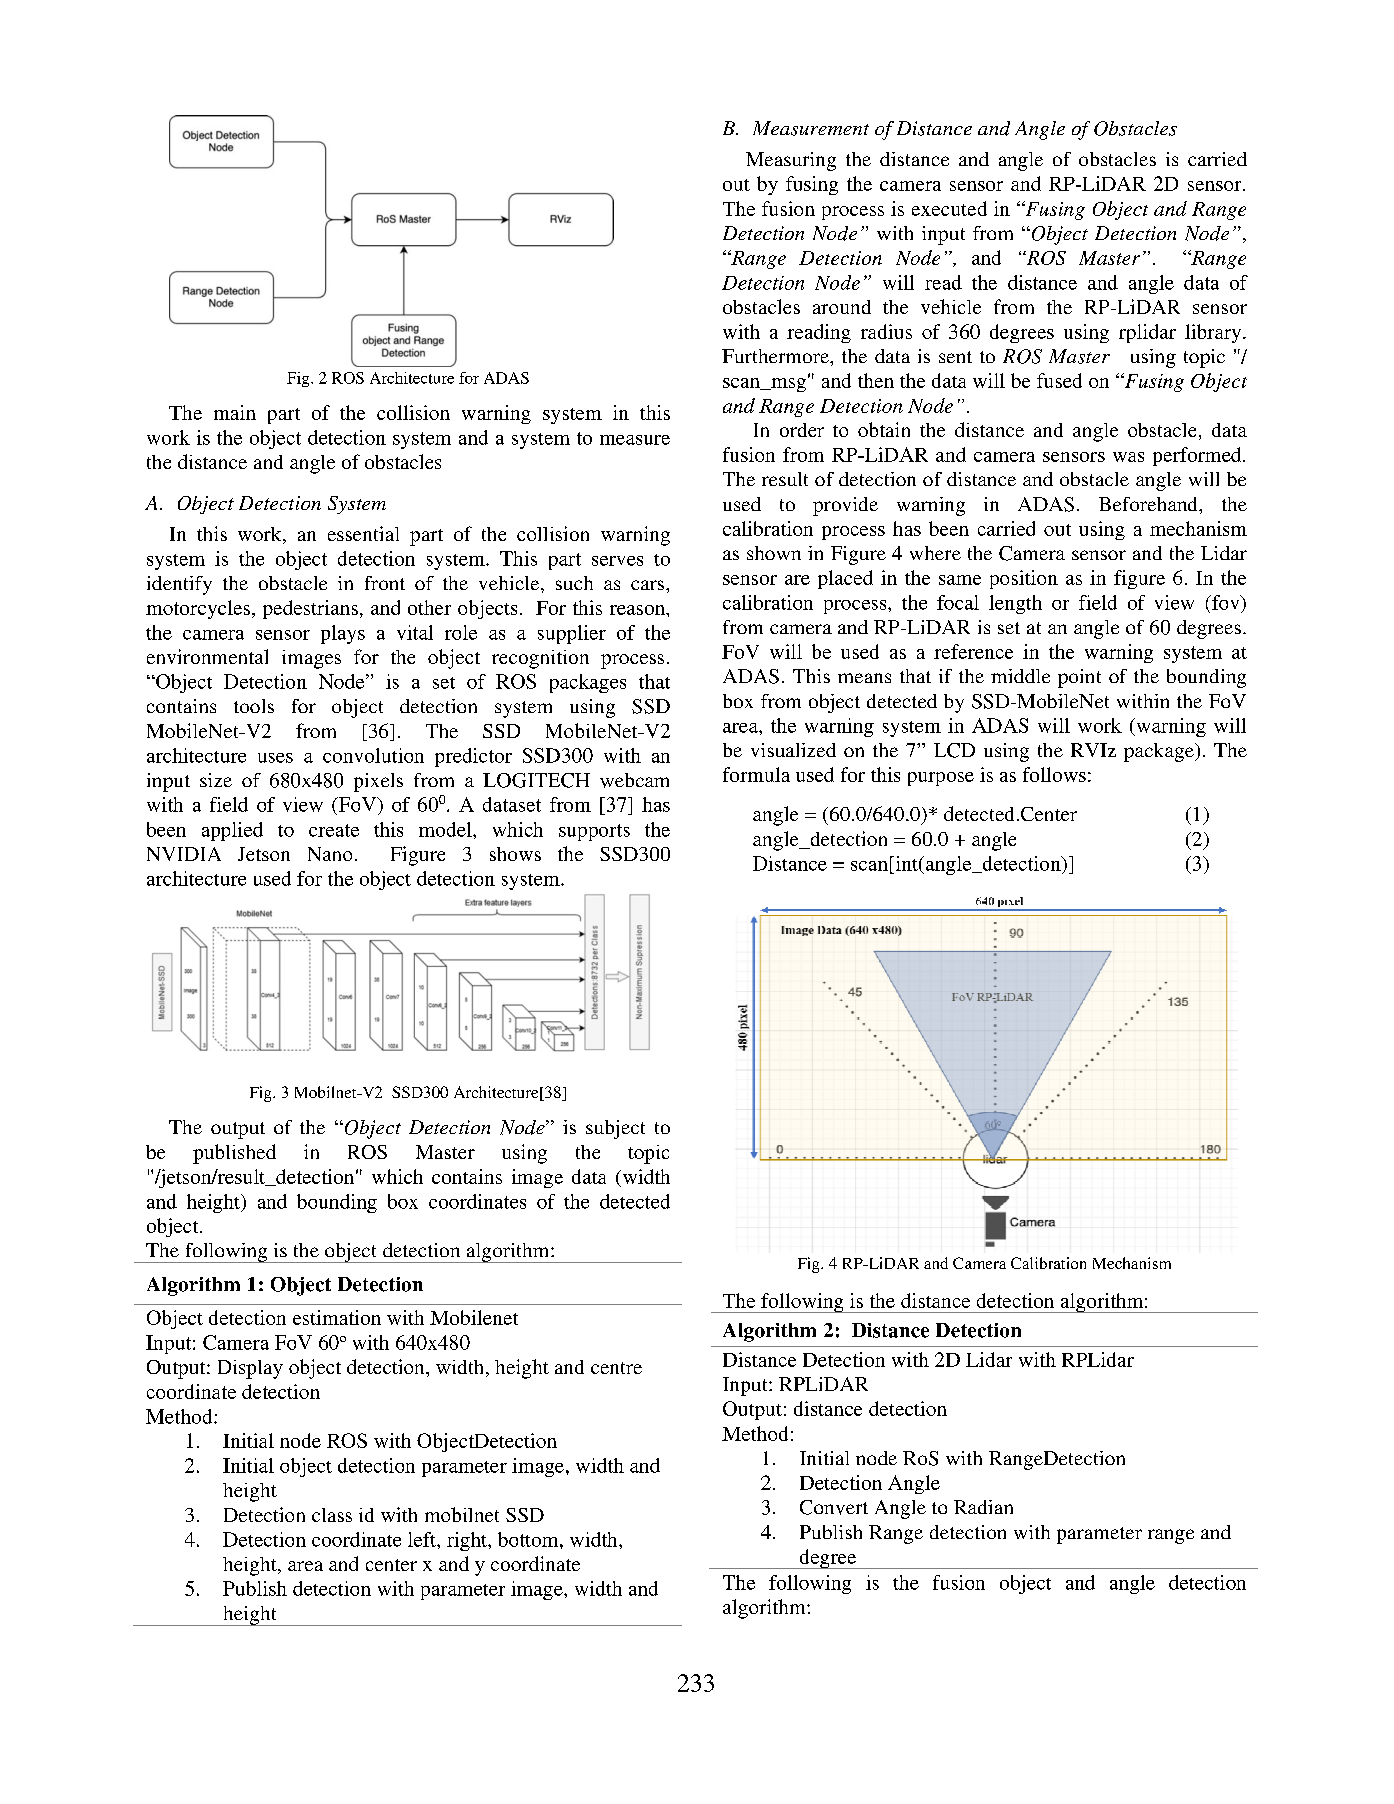  Describe the element at coordinates (1149, 504) in the document. I see `Beforehand` at that location.
